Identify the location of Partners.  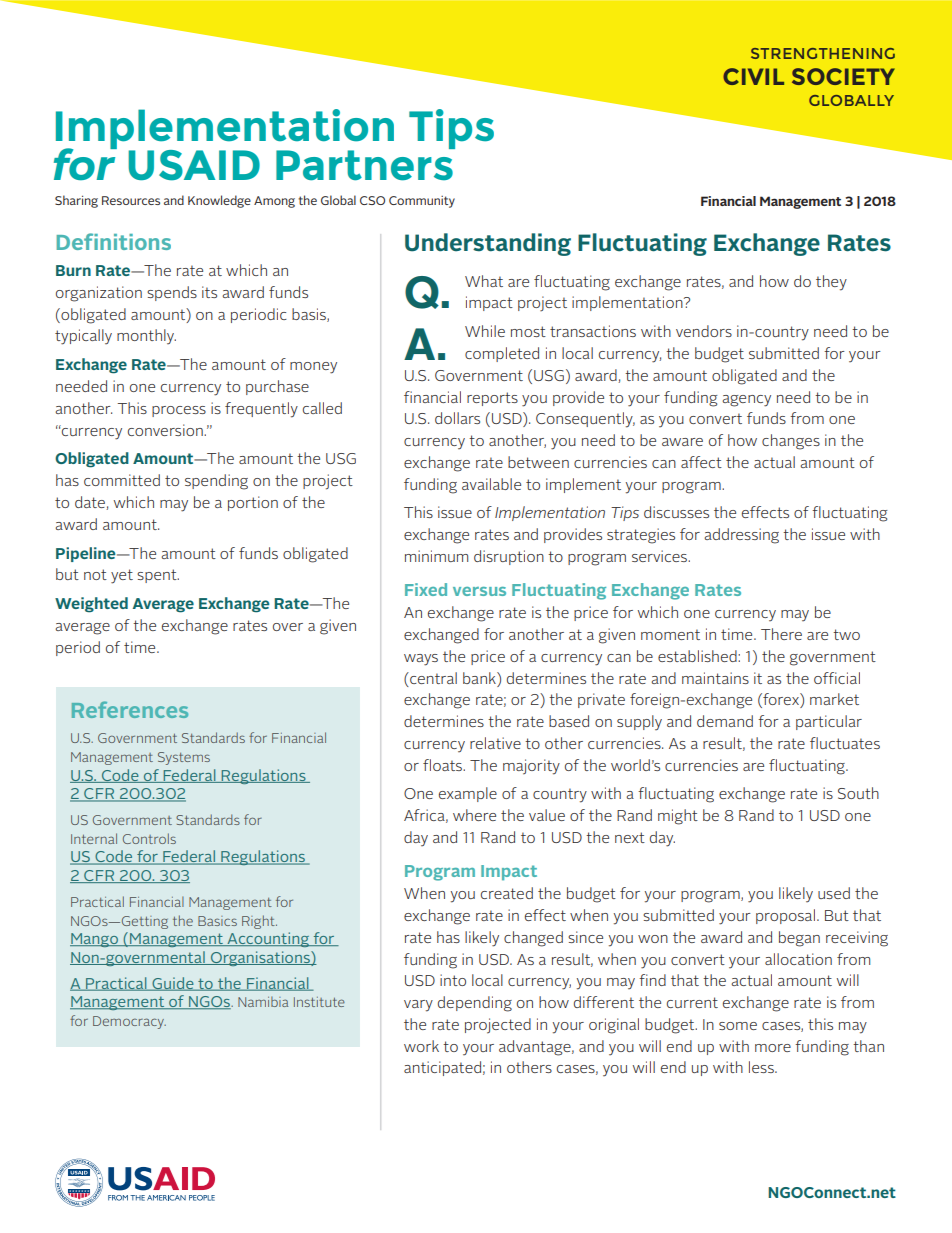
(365, 164).
